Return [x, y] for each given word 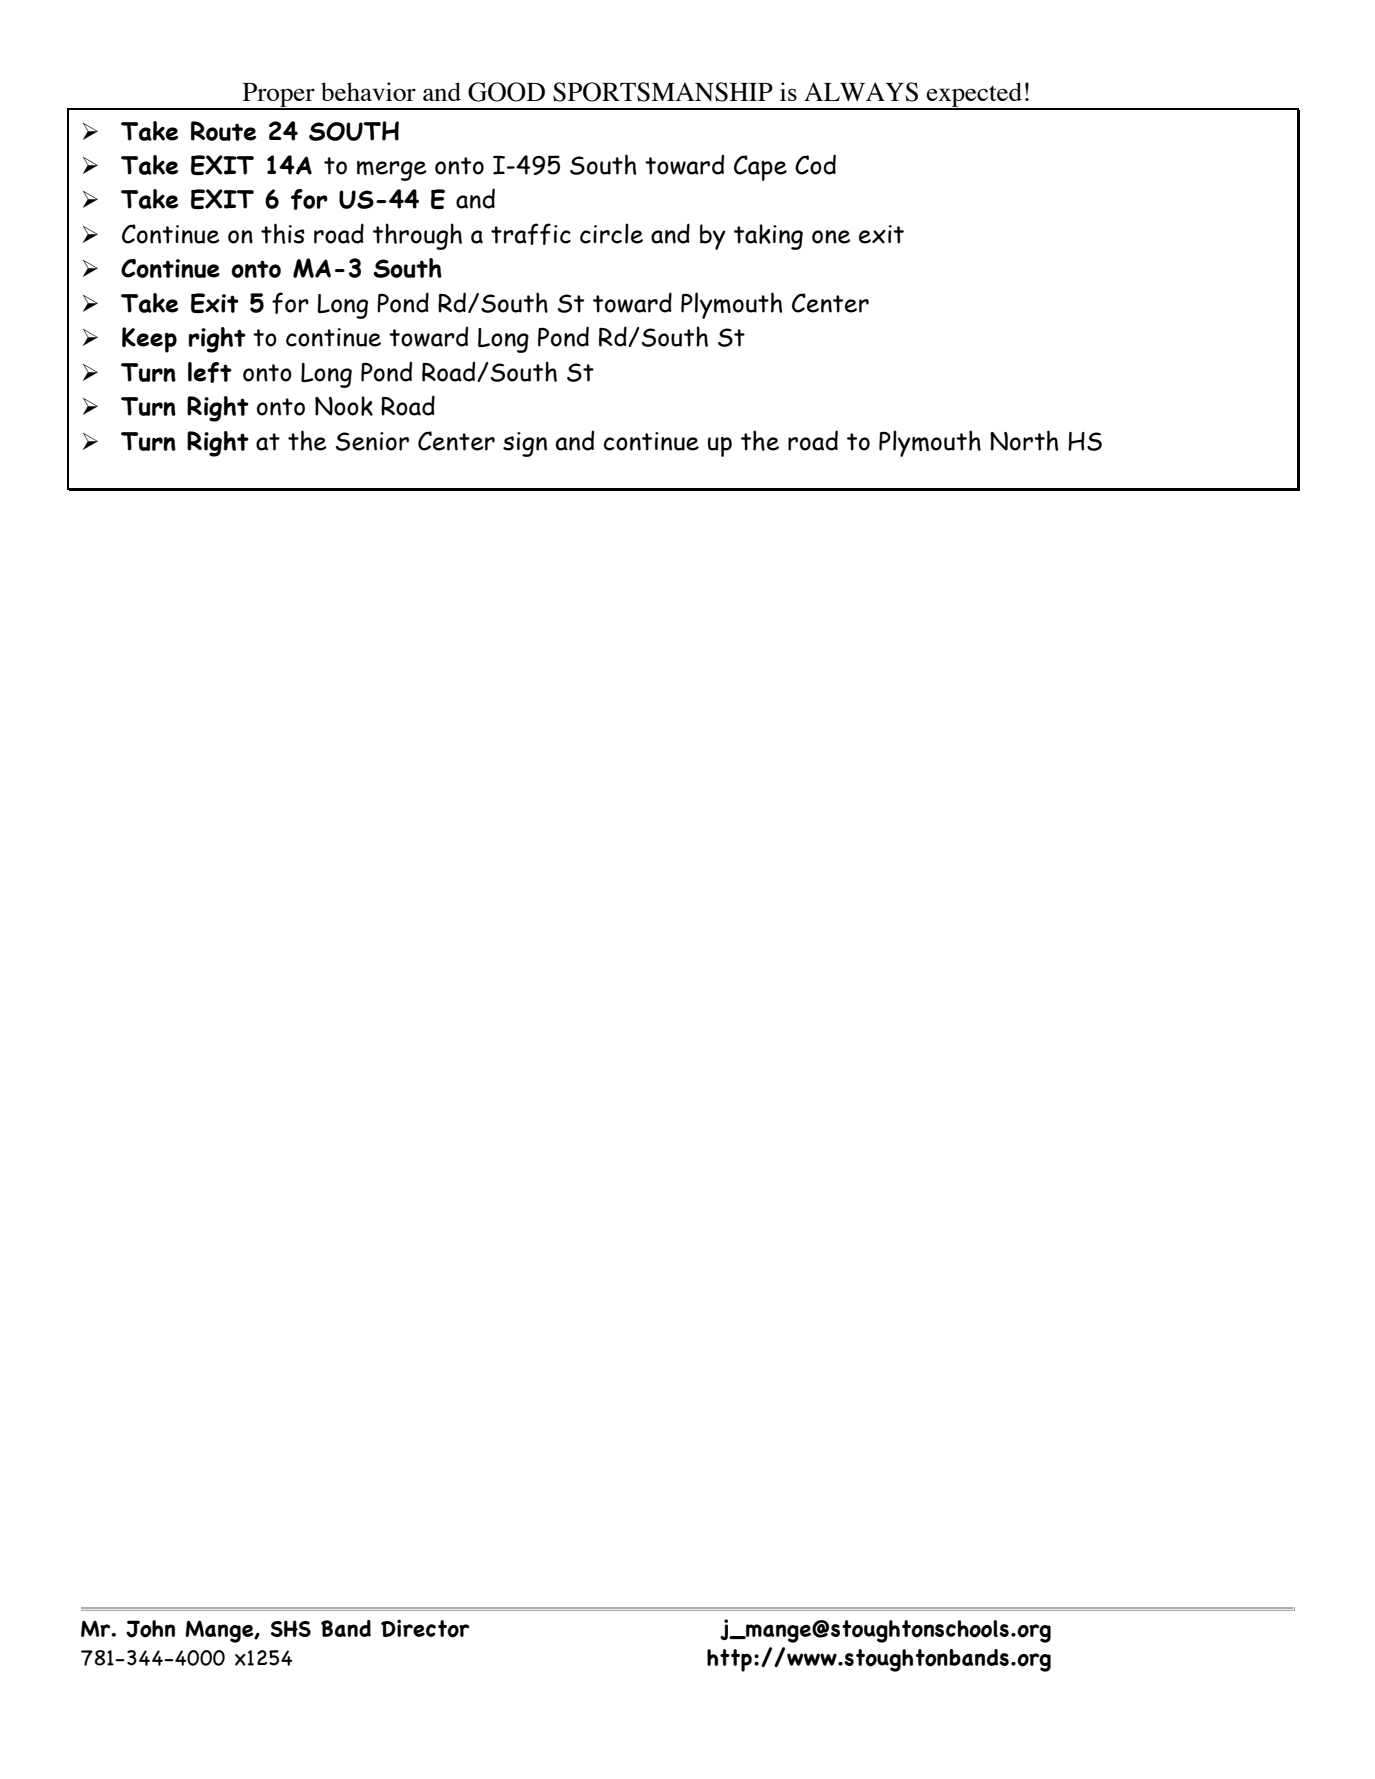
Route [223, 131]
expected [974, 95]
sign [525, 444]
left [210, 372]
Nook [344, 406]
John [150, 1629]
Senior [372, 441]
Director [425, 1628]
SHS [291, 1628]
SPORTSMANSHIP [663, 92]
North [1024, 440]
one [831, 237]
